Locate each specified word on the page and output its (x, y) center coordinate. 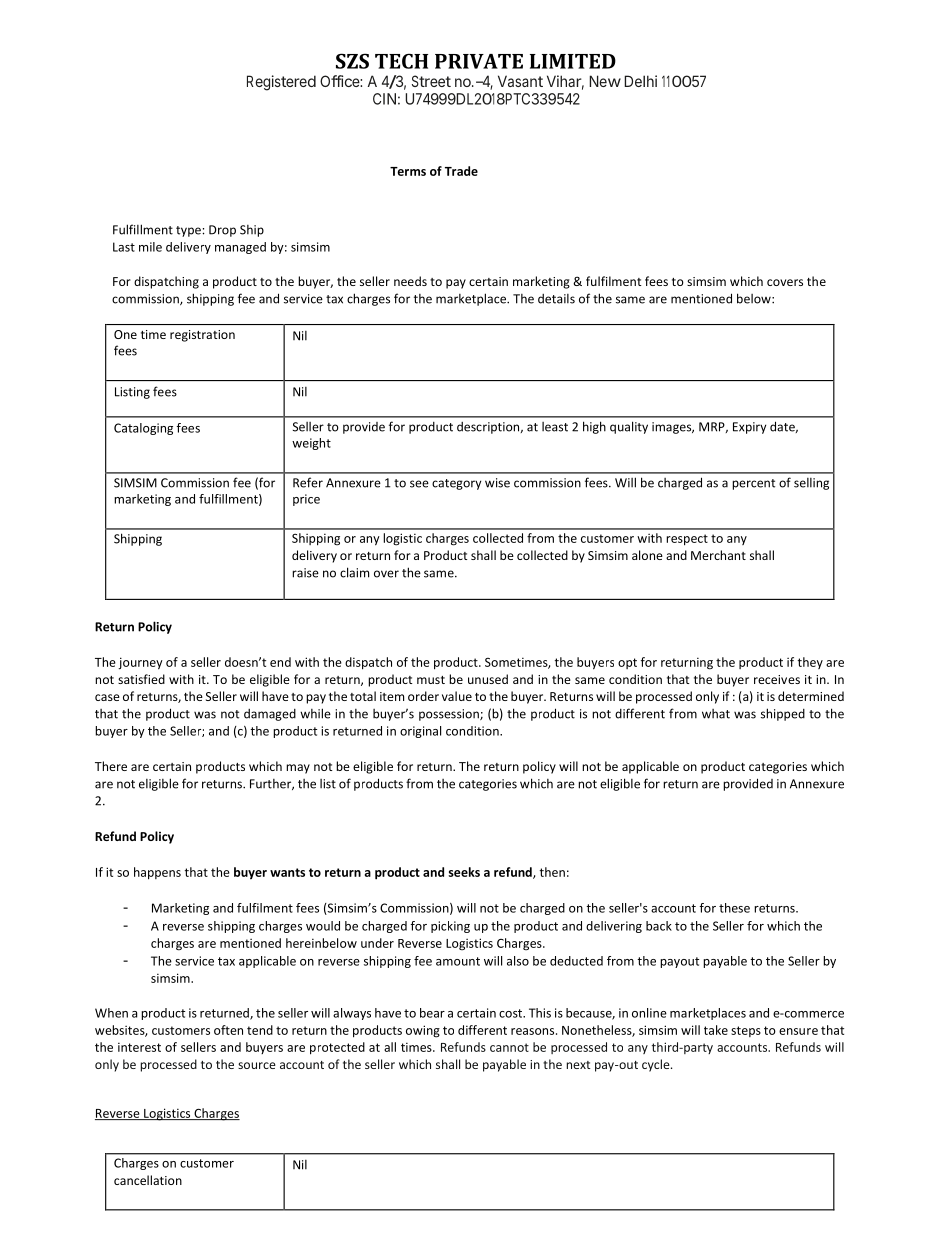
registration (202, 336)
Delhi (640, 81)
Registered (281, 83)
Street (431, 81)
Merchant (718, 555)
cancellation (148, 1180)
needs (410, 281)
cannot (509, 1047)
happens (157, 873)
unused (488, 679)
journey (140, 663)
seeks (464, 872)
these (734, 908)
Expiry (749, 428)
